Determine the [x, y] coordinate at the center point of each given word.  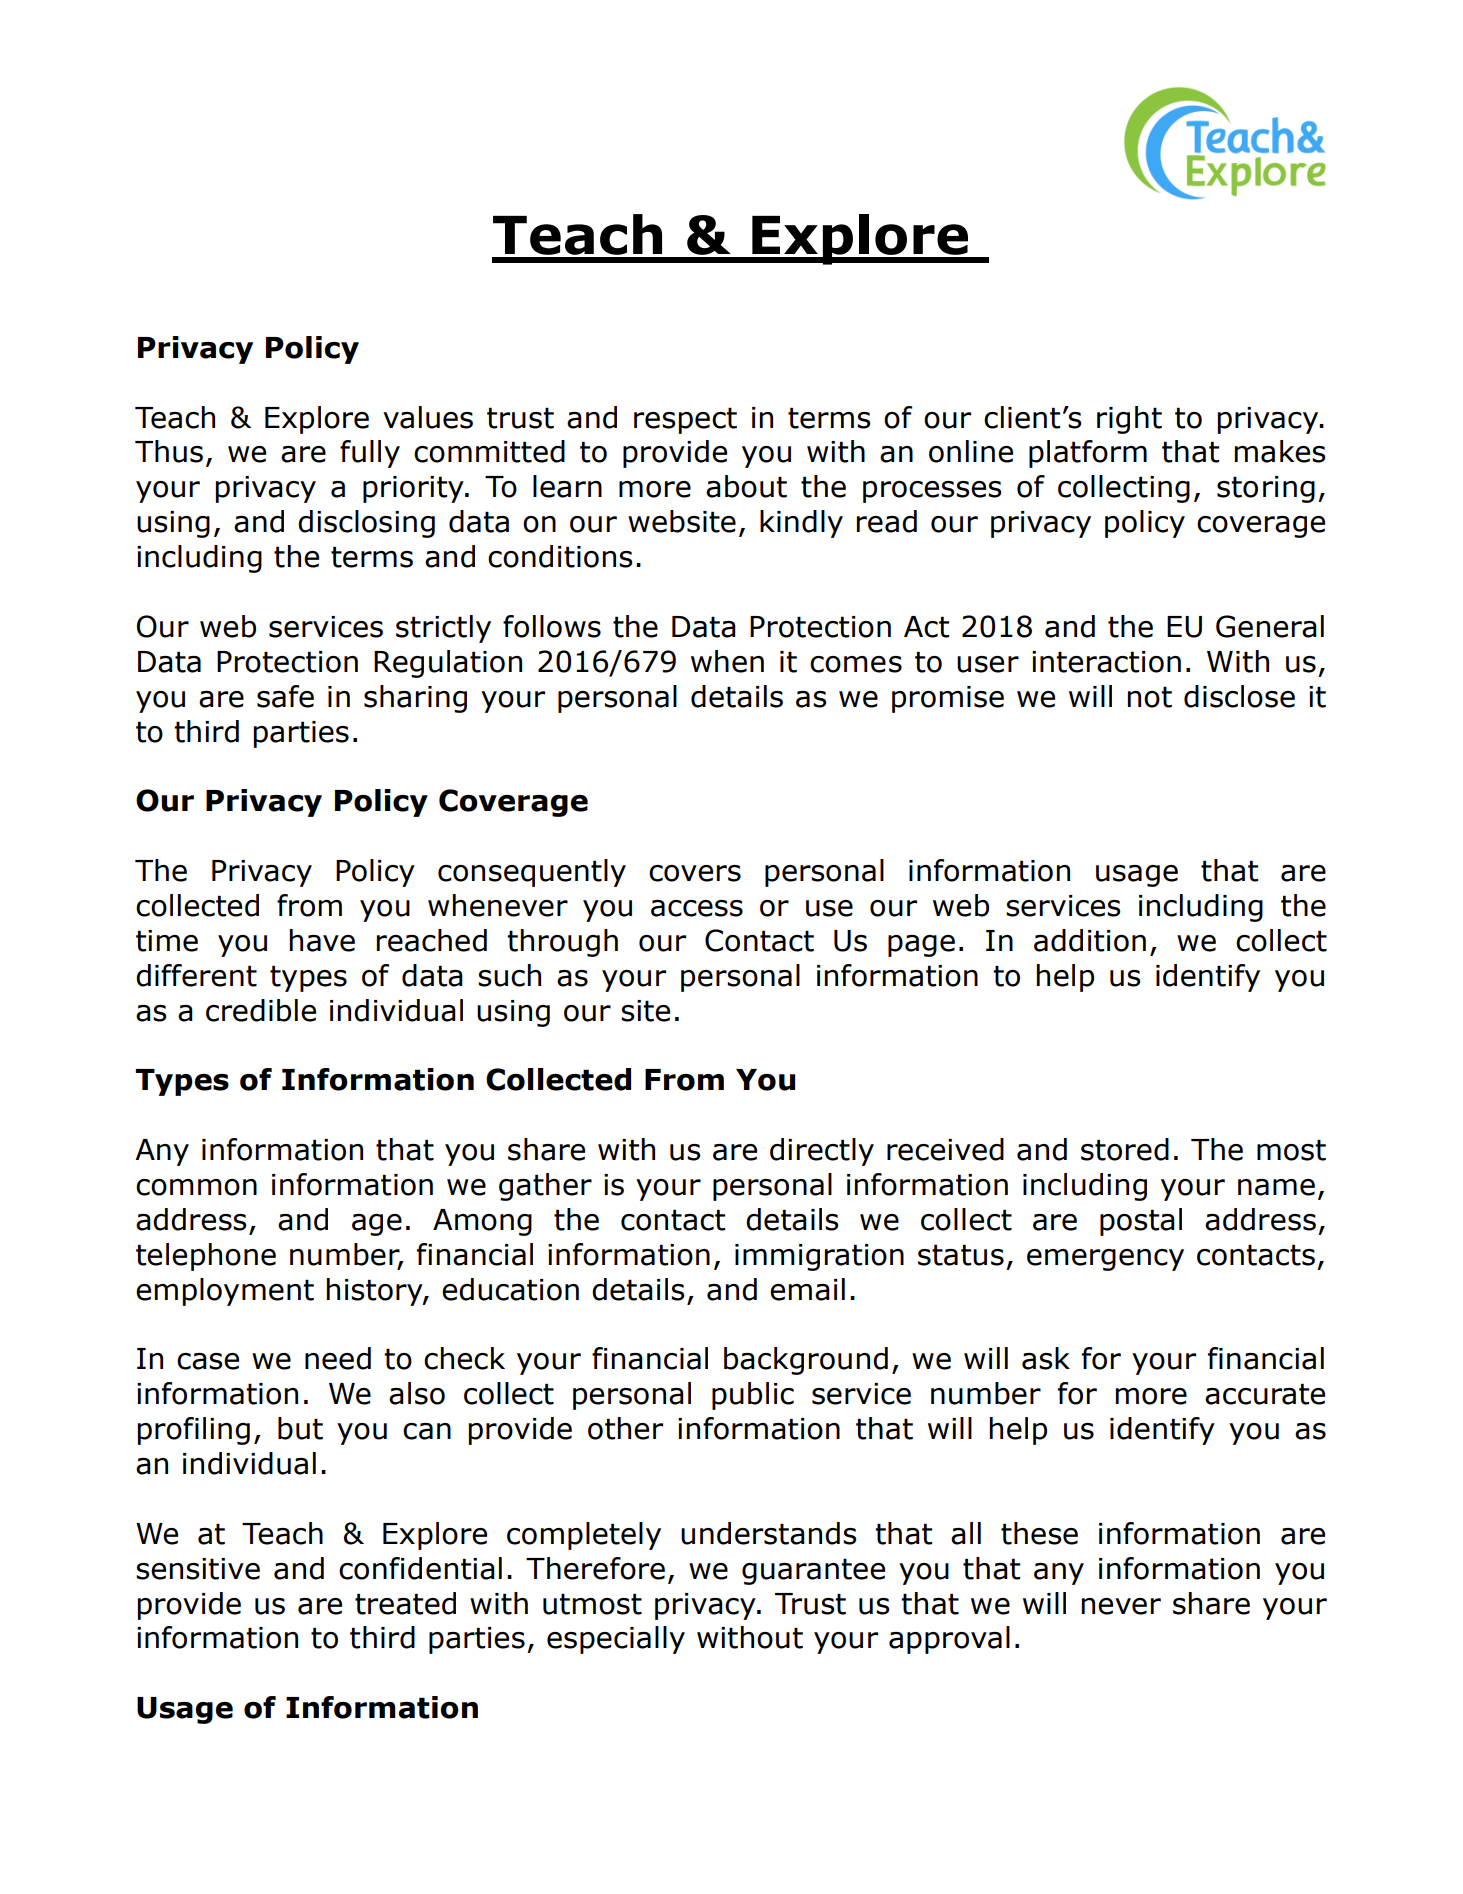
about [746, 486]
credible [261, 1010]
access [697, 908]
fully [370, 454]
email [807, 1289]
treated [405, 1603]
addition [1090, 940]
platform [1088, 454]
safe [285, 696]
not [1150, 697]
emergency [1105, 1260]
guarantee [813, 1571]
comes [856, 664]
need [338, 1358]
